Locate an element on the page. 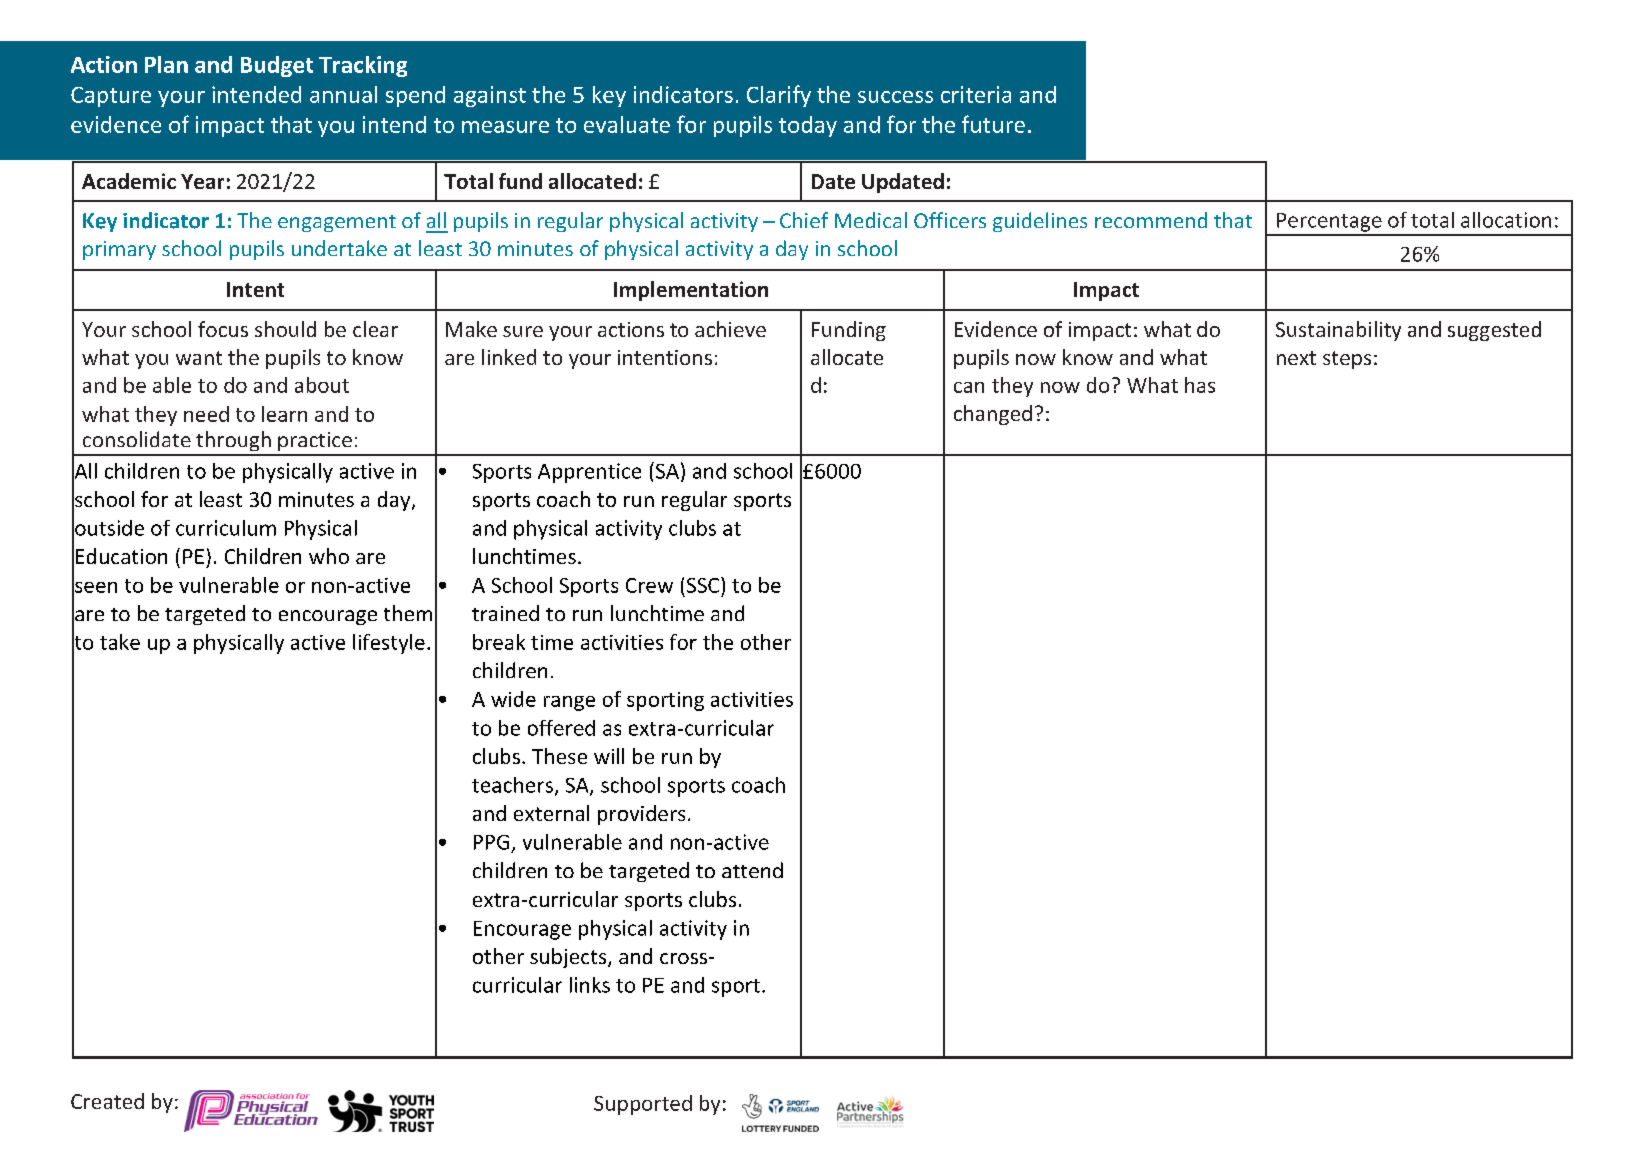 The width and height of the document is (1641, 1161). Created is located at coordinates (107, 1101).
